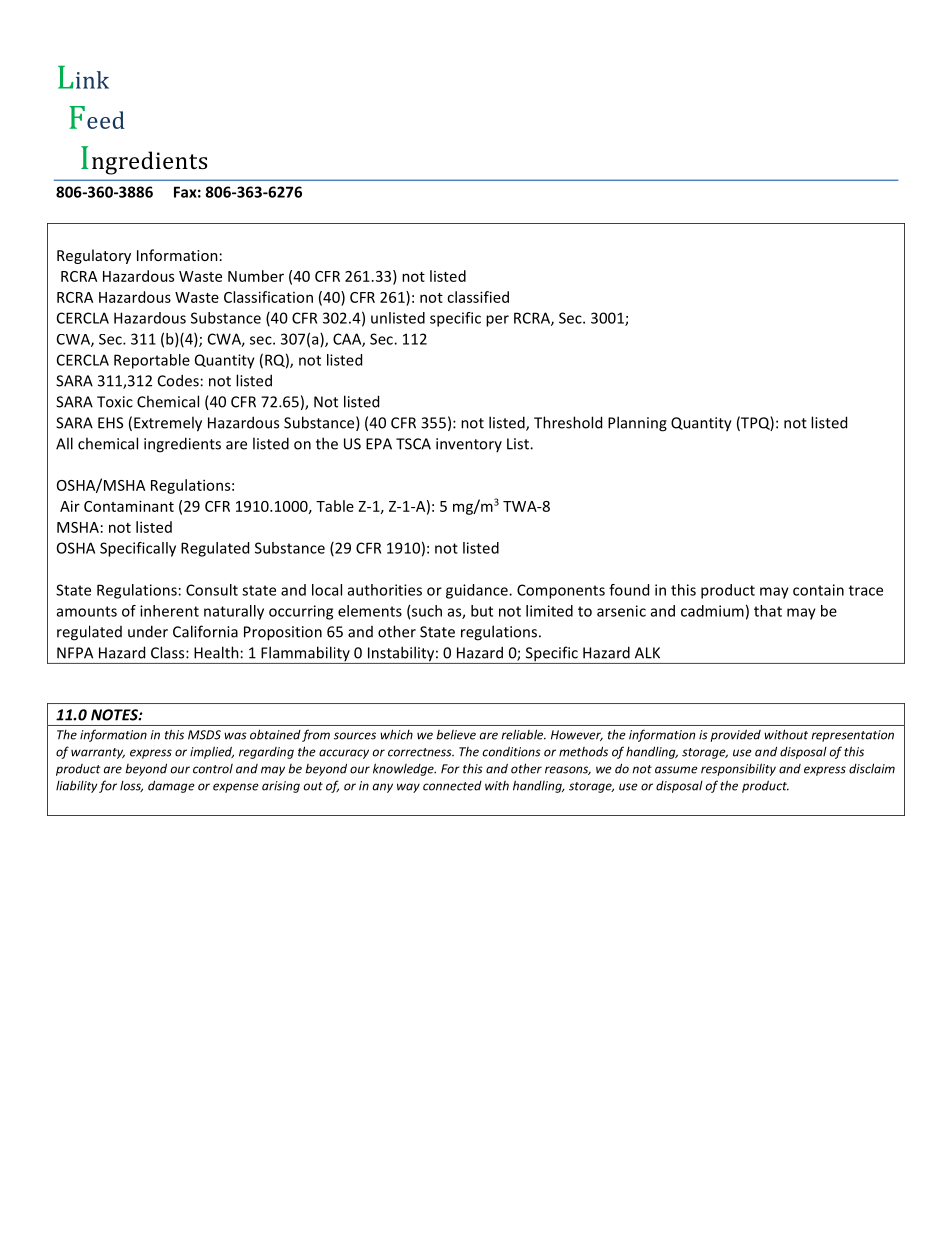 Image resolution: width=952 pixels, height=1233 pixels. Describe the element at coordinates (178, 380) in the document. I see `Codes` at that location.
